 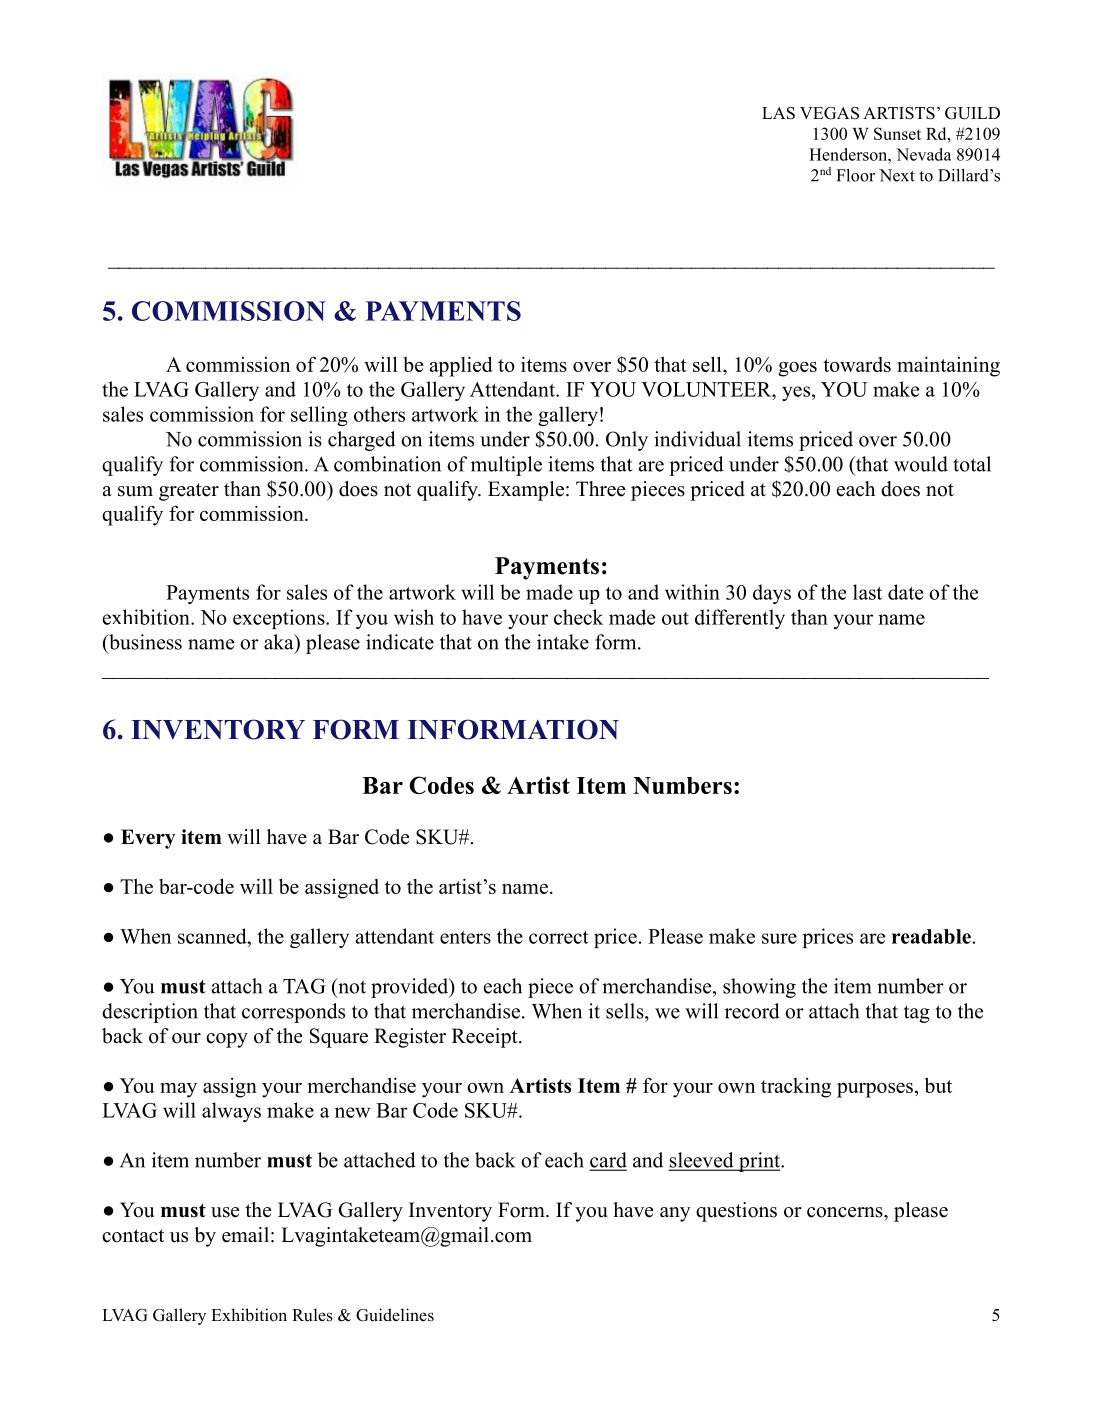 I want to click on scanned, so click(x=213, y=936).
